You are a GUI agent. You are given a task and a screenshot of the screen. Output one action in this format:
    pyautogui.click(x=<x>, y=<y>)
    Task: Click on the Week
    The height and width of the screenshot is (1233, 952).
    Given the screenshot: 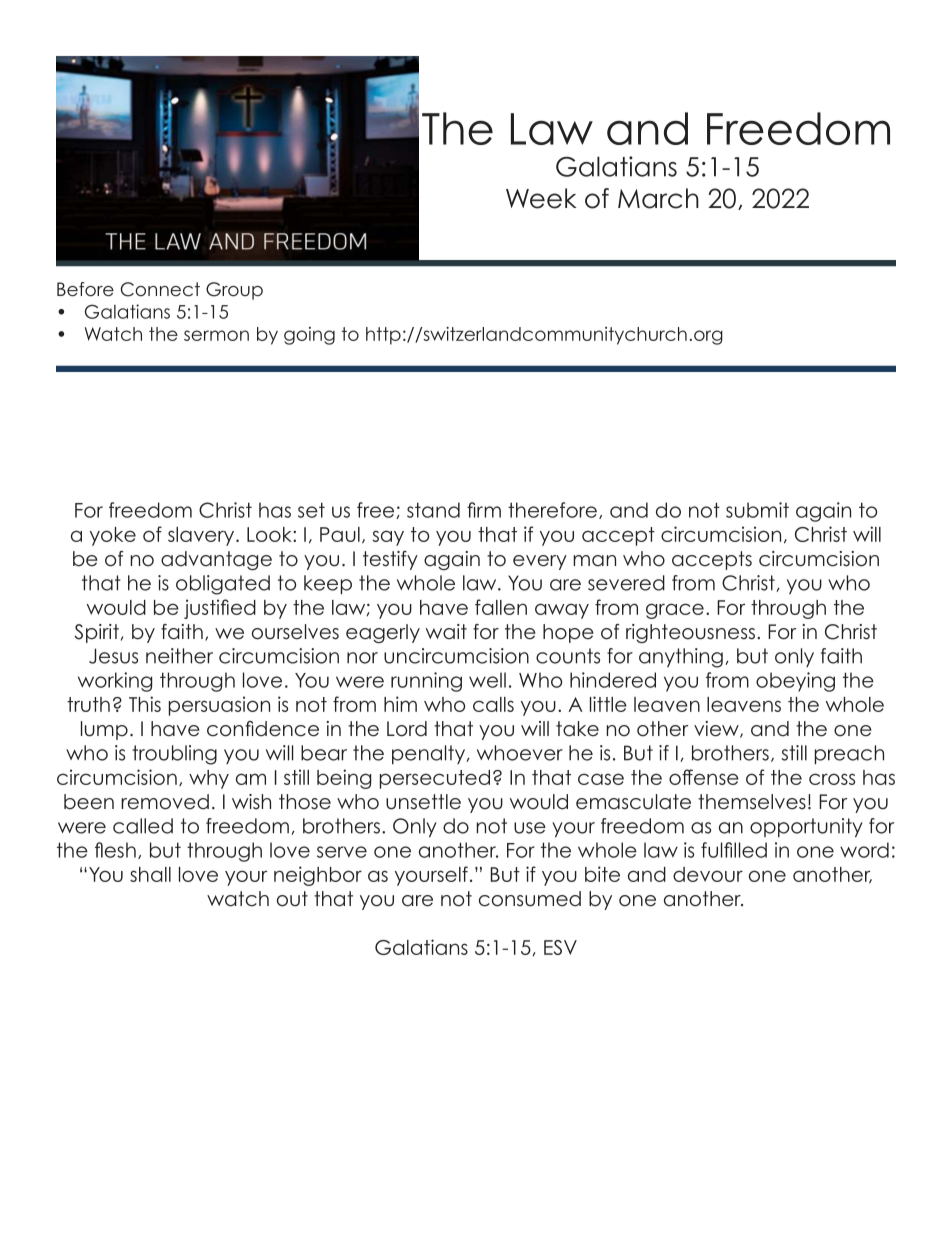 What is the action you would take?
    pyautogui.click(x=541, y=198)
